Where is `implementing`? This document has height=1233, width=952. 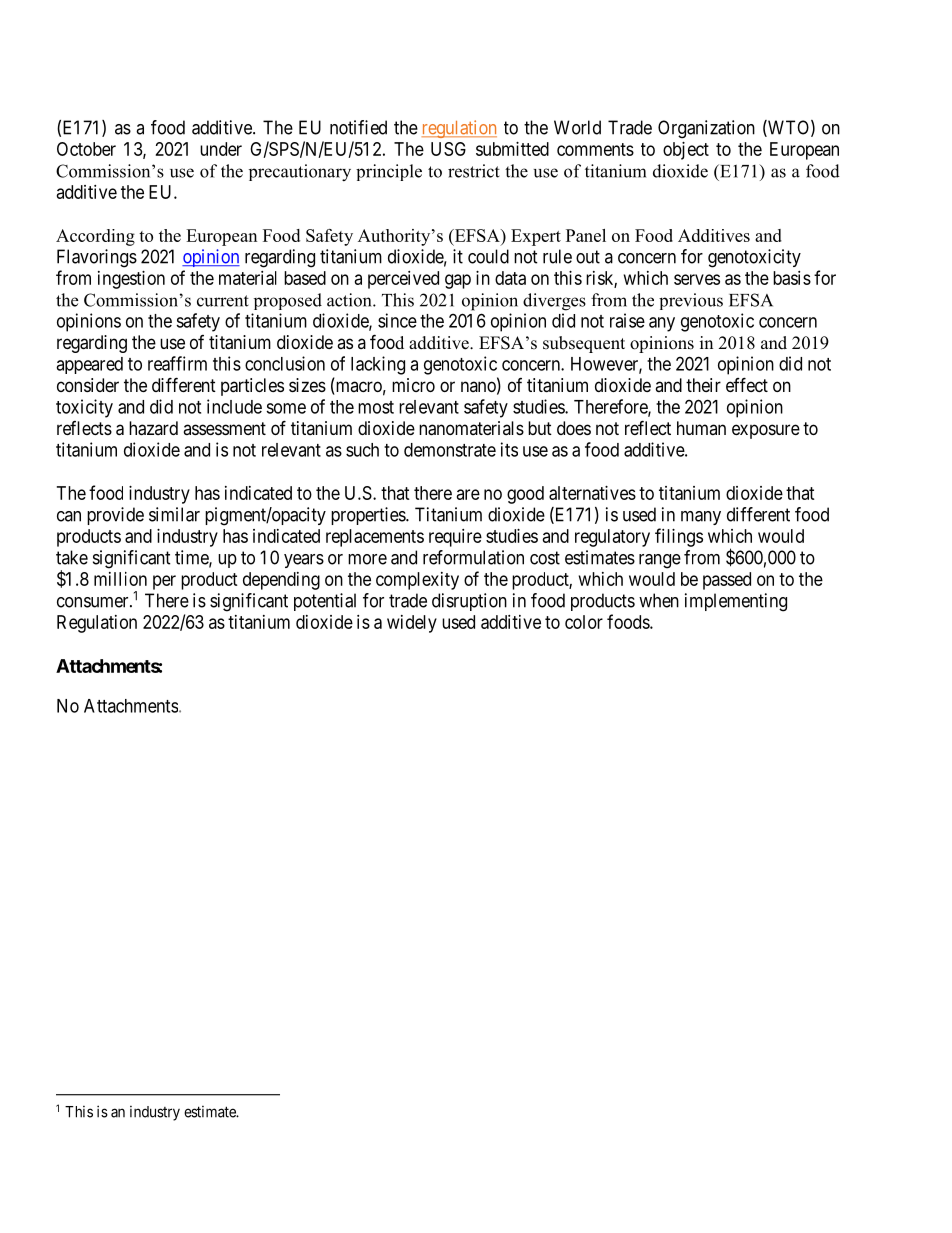
implementing is located at coordinates (736, 602).
